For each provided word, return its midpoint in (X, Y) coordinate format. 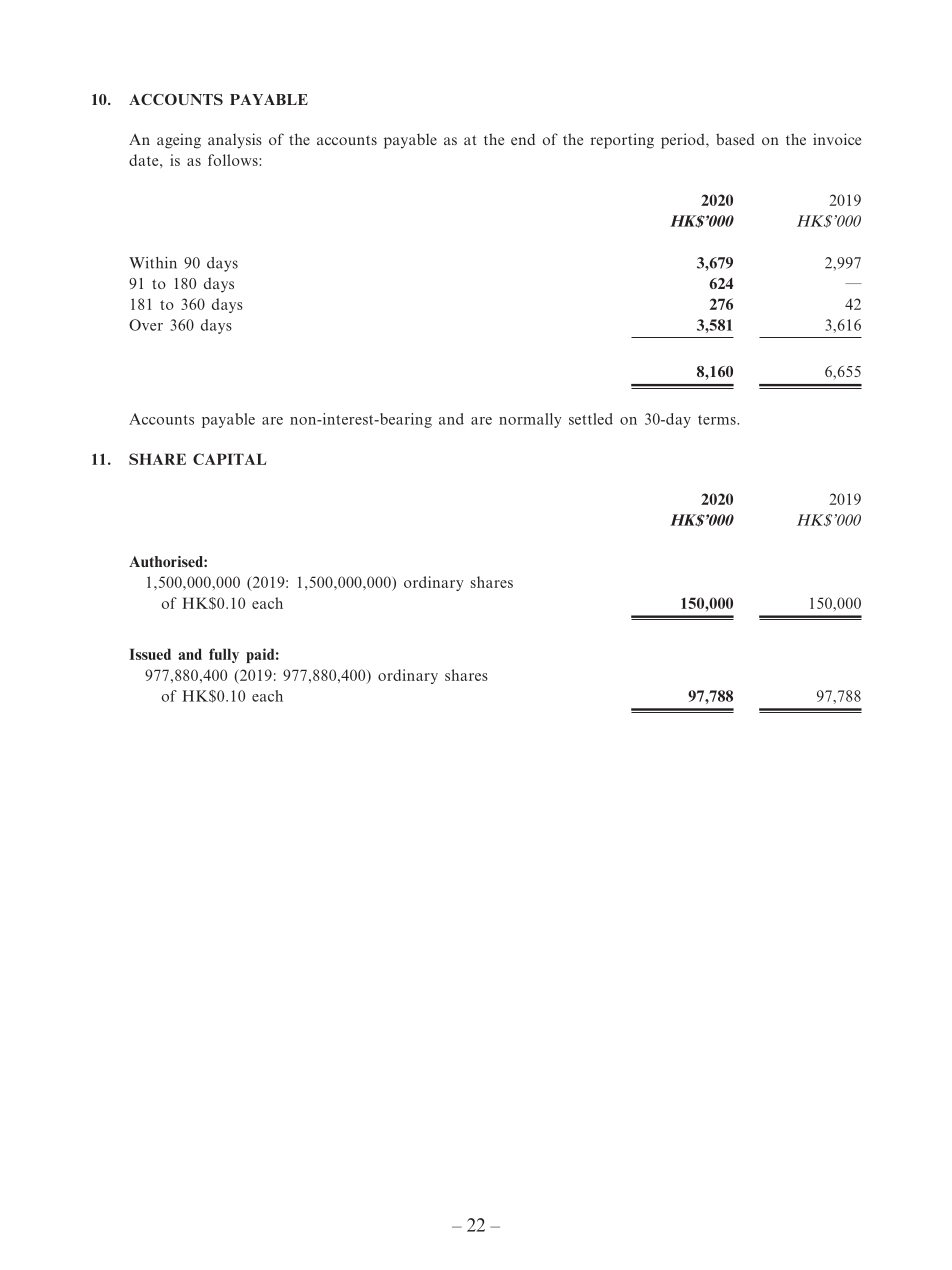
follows (234, 160)
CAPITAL (230, 459)
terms (718, 420)
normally (530, 420)
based (735, 139)
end (523, 139)
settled (591, 419)
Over (146, 325)
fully (224, 655)
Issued (150, 654)
